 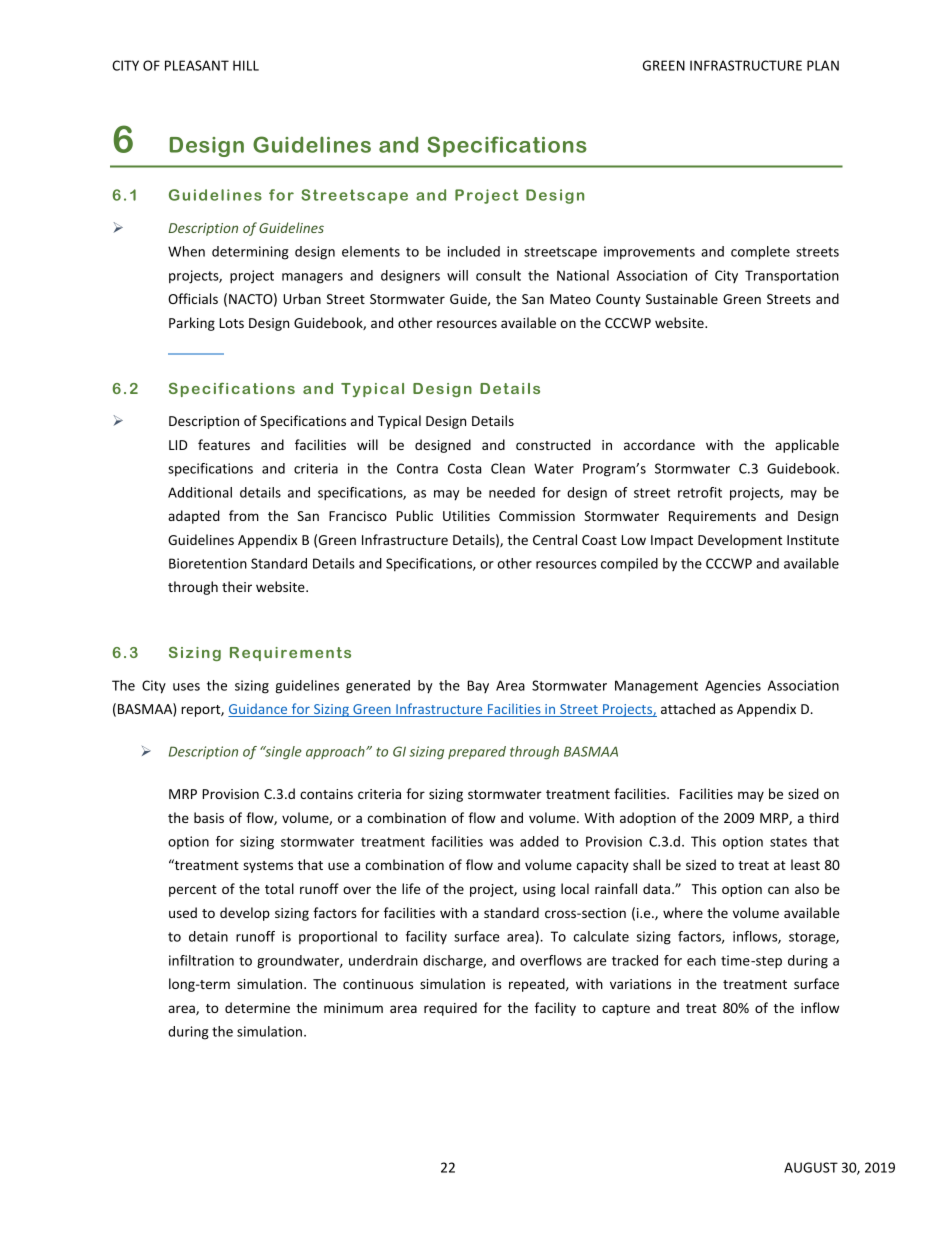 I want to click on Clean, so click(x=508, y=468).
